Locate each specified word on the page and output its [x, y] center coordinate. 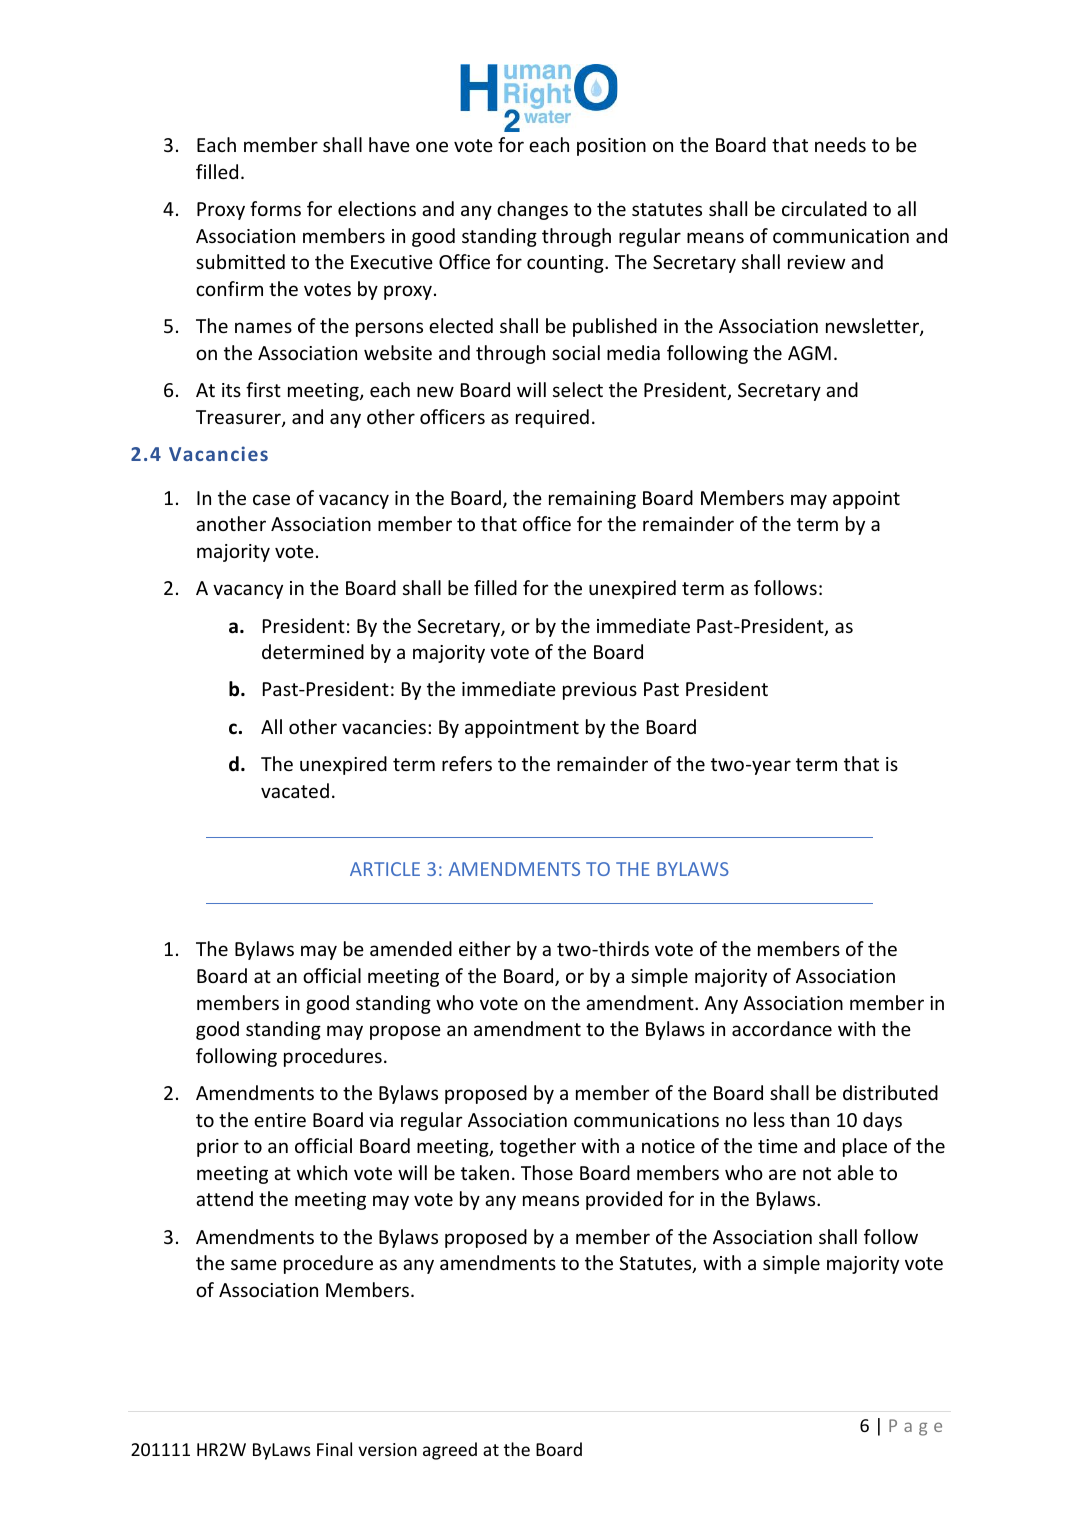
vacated [295, 790]
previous [600, 691]
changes [532, 210]
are [782, 1174]
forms [275, 208]
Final [334, 1449]
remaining [592, 500]
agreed [450, 1451]
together [538, 1147]
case [271, 499]
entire [280, 1120]
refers [467, 763]
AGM [809, 353]
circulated [824, 208]
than [809, 1119]
